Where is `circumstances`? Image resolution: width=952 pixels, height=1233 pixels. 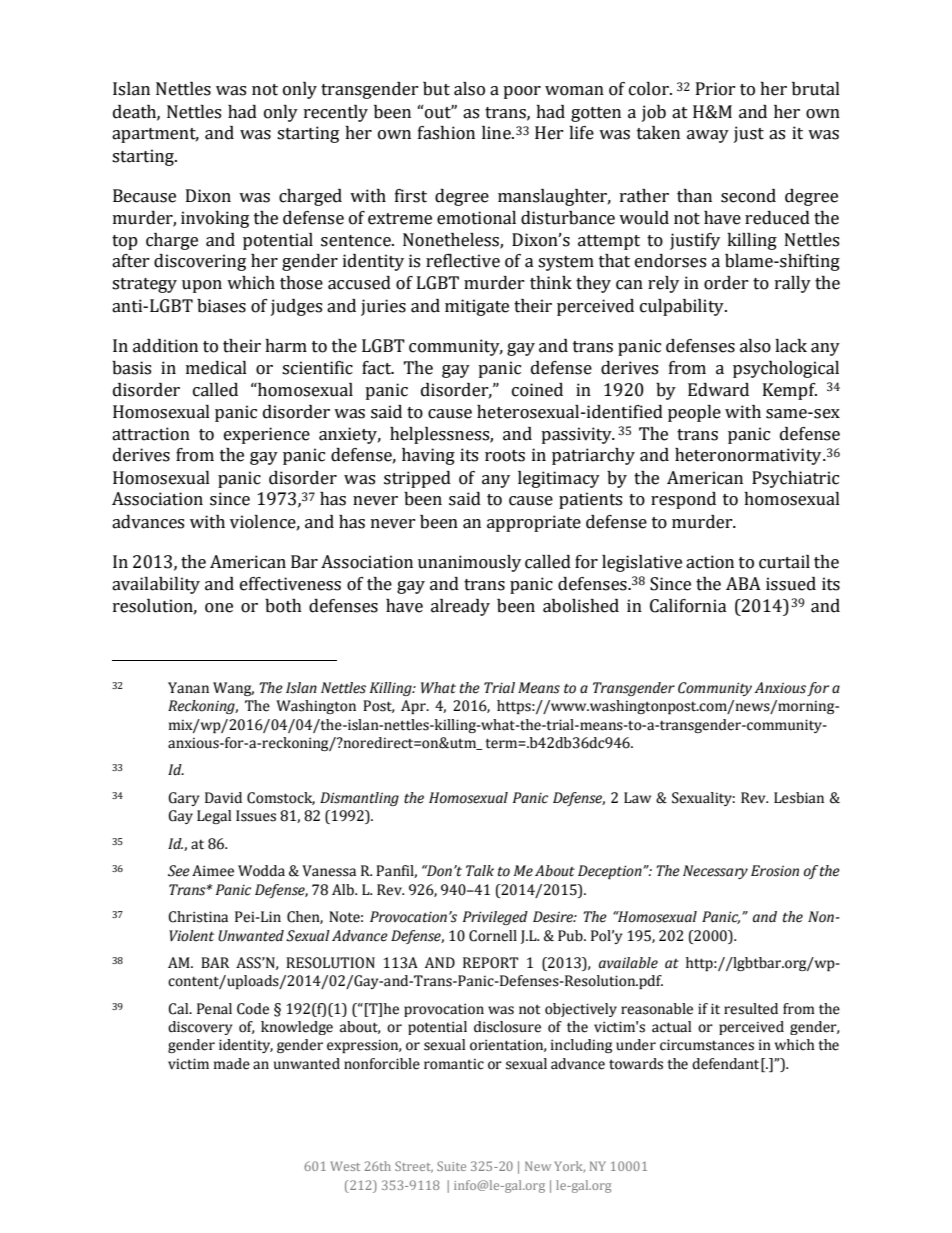
circumstances is located at coordinates (707, 1045).
